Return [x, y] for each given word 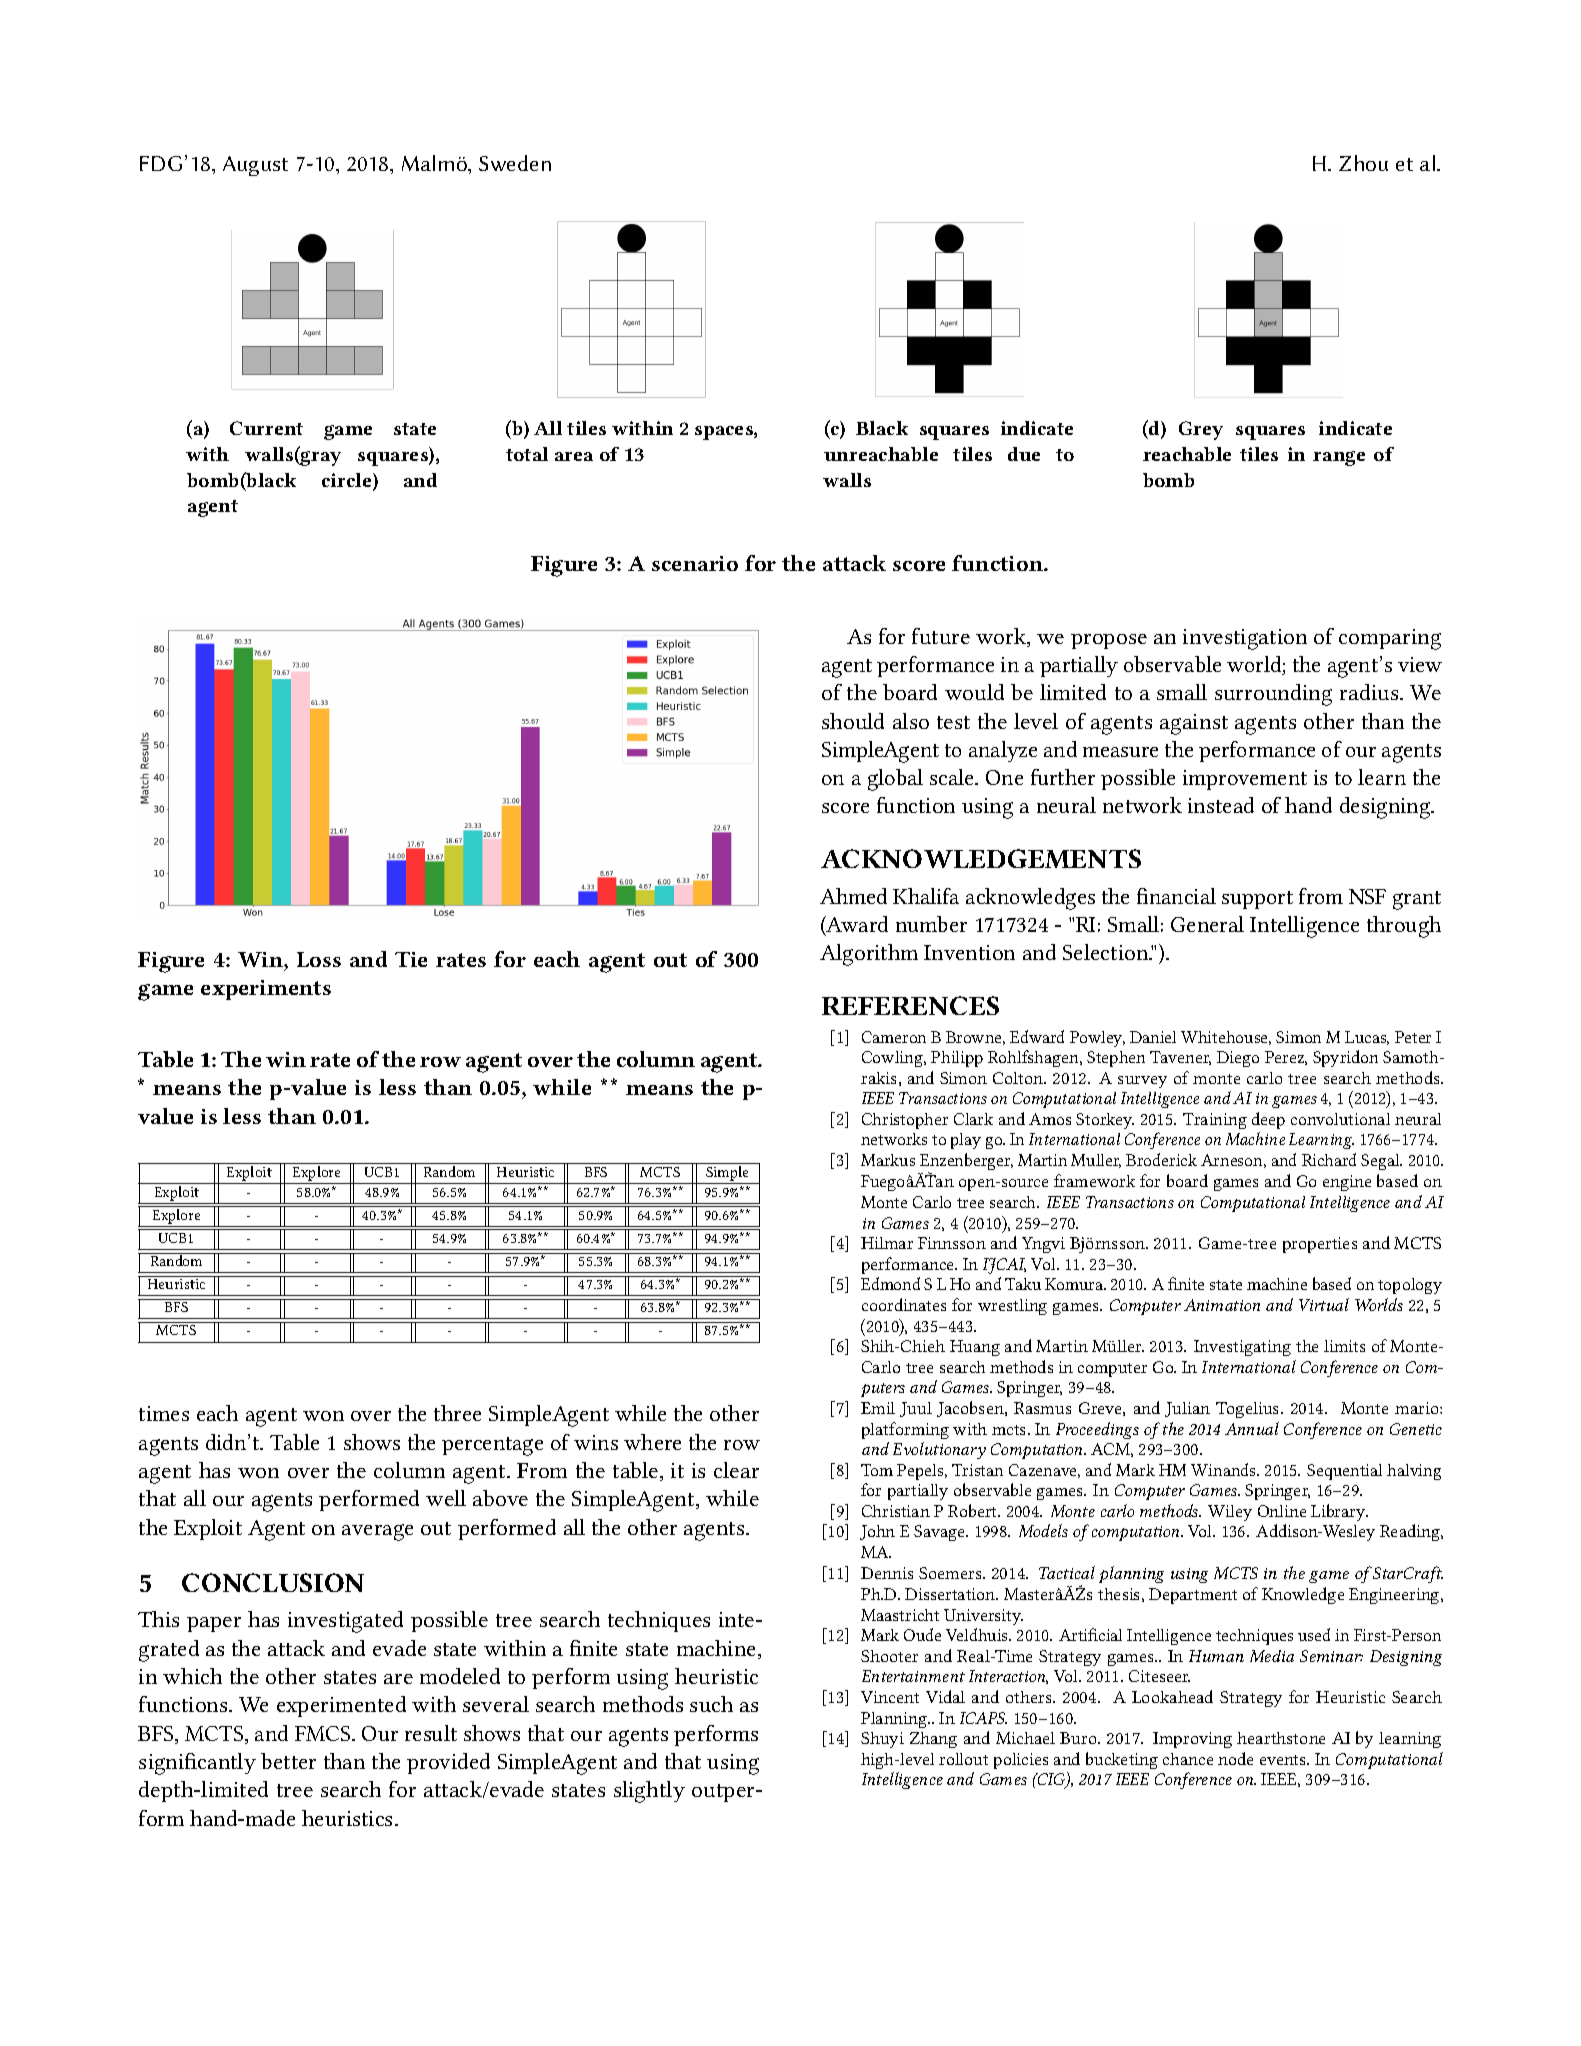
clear [736, 1470]
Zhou [1363, 163]
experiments [266, 990]
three [457, 1413]
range [1339, 458]
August [255, 166]
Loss [319, 959]
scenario [695, 563]
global [895, 780]
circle [348, 481]
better [288, 1761]
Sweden [515, 163]
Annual [1252, 1428]
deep [1268, 1120]
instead [1221, 805]
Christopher [905, 1121]
